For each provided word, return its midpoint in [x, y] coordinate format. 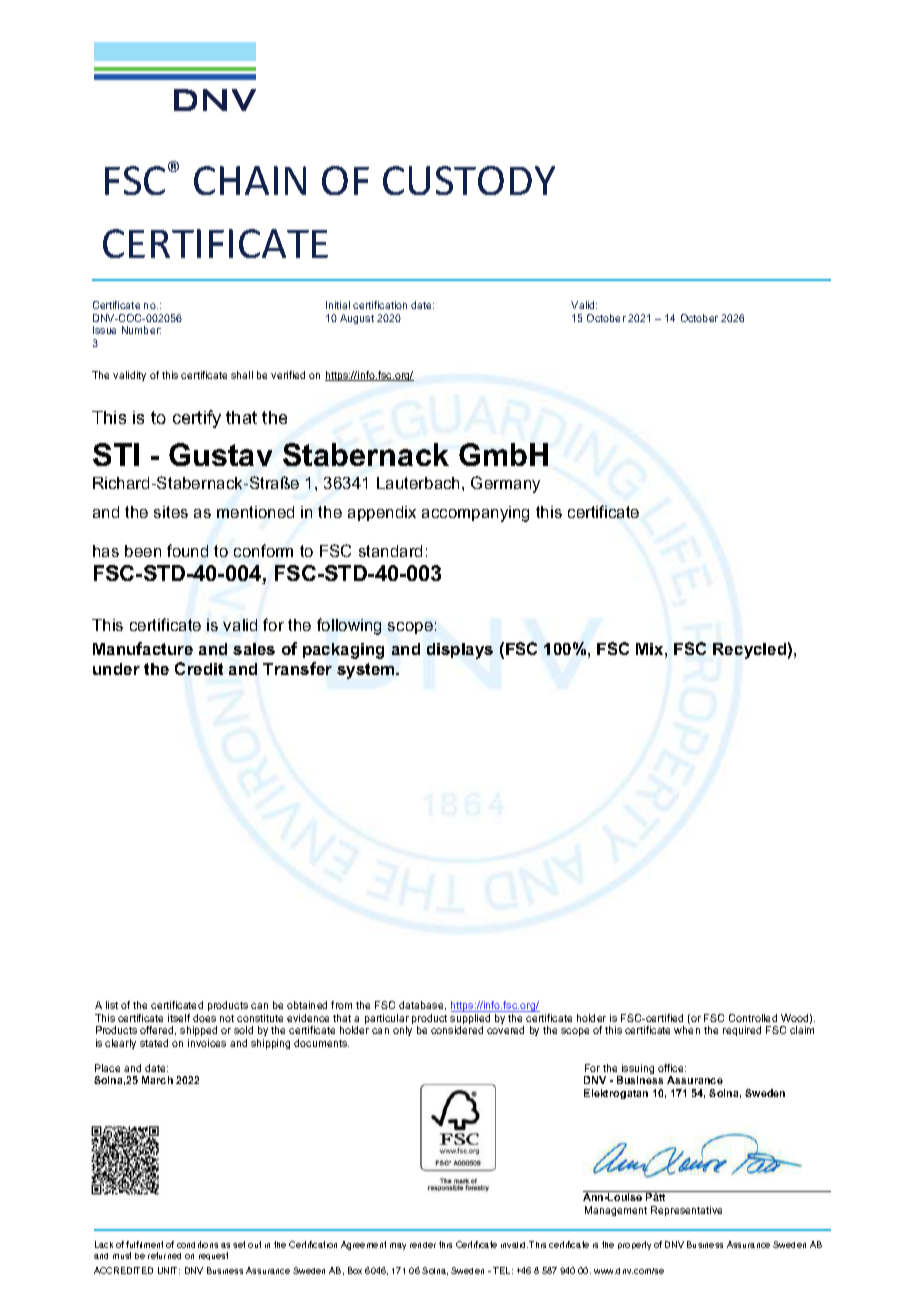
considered [457, 1030]
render [423, 1245]
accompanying [475, 514]
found [187, 550]
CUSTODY [469, 180]
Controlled [753, 1018]
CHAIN [250, 180]
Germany [505, 484]
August [357, 319]
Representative [686, 1211]
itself [179, 1018]
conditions [197, 1244]
